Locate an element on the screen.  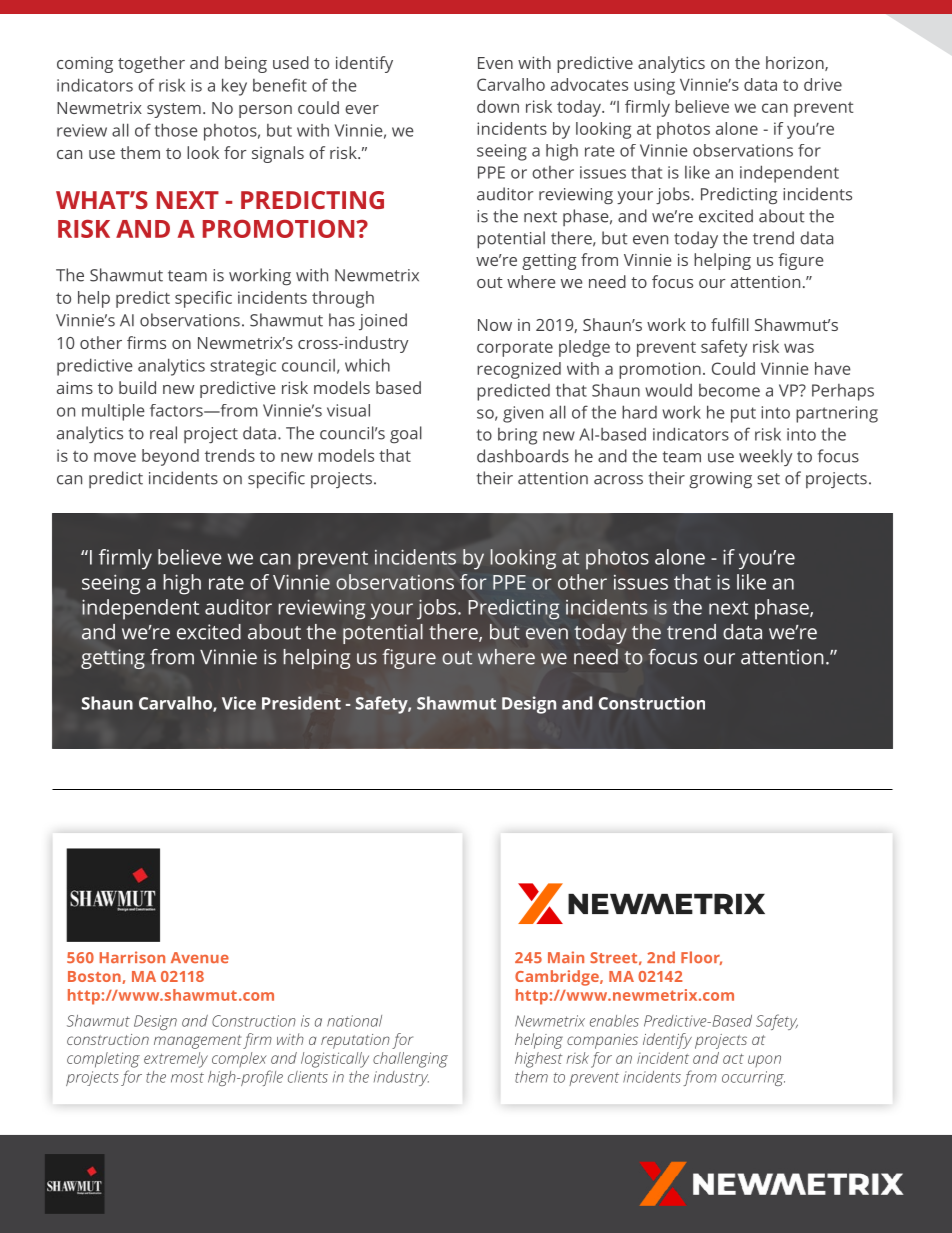
drive is located at coordinates (823, 84).
